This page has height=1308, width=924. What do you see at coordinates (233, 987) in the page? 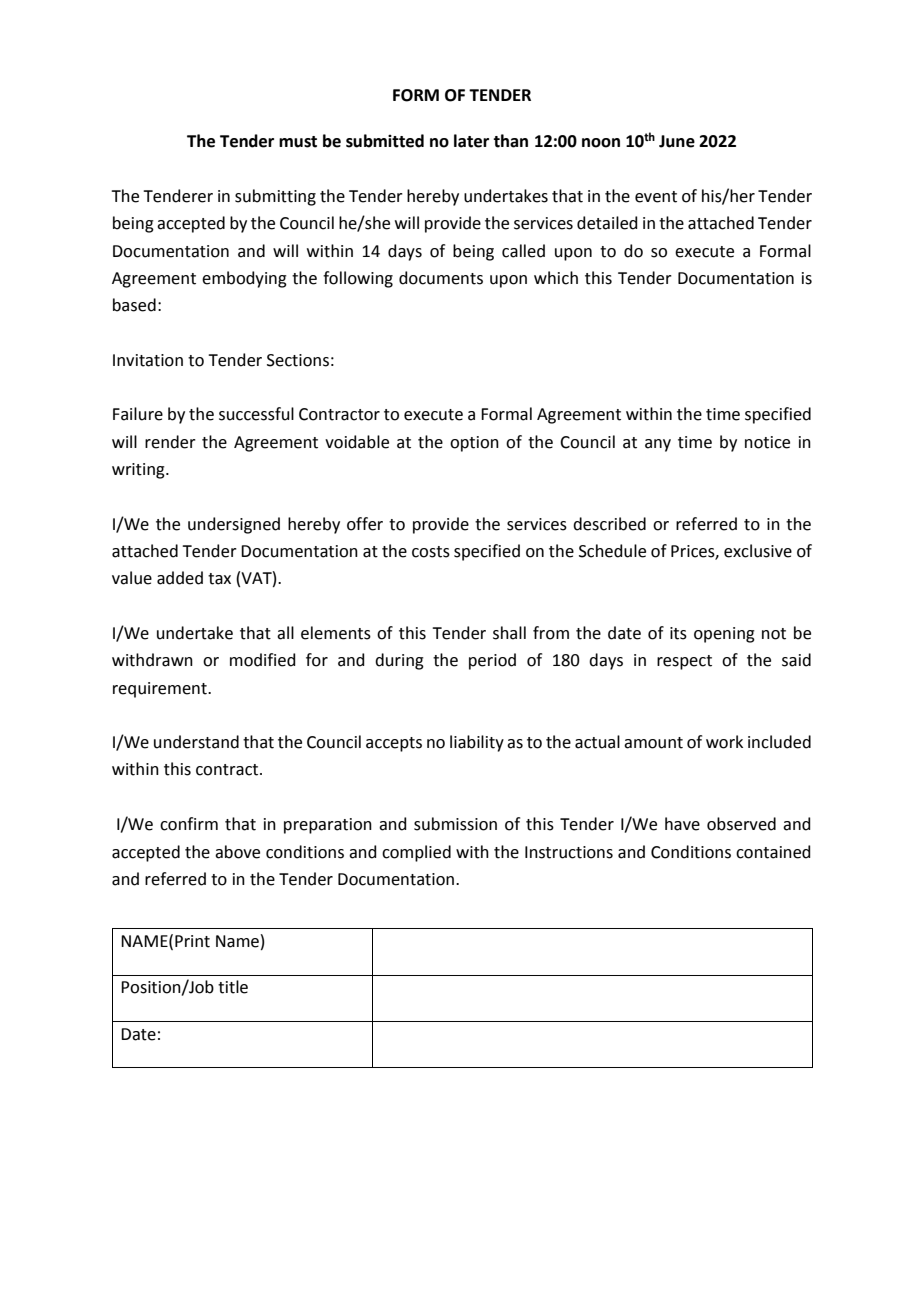
I see `title` at bounding box center [233, 987].
